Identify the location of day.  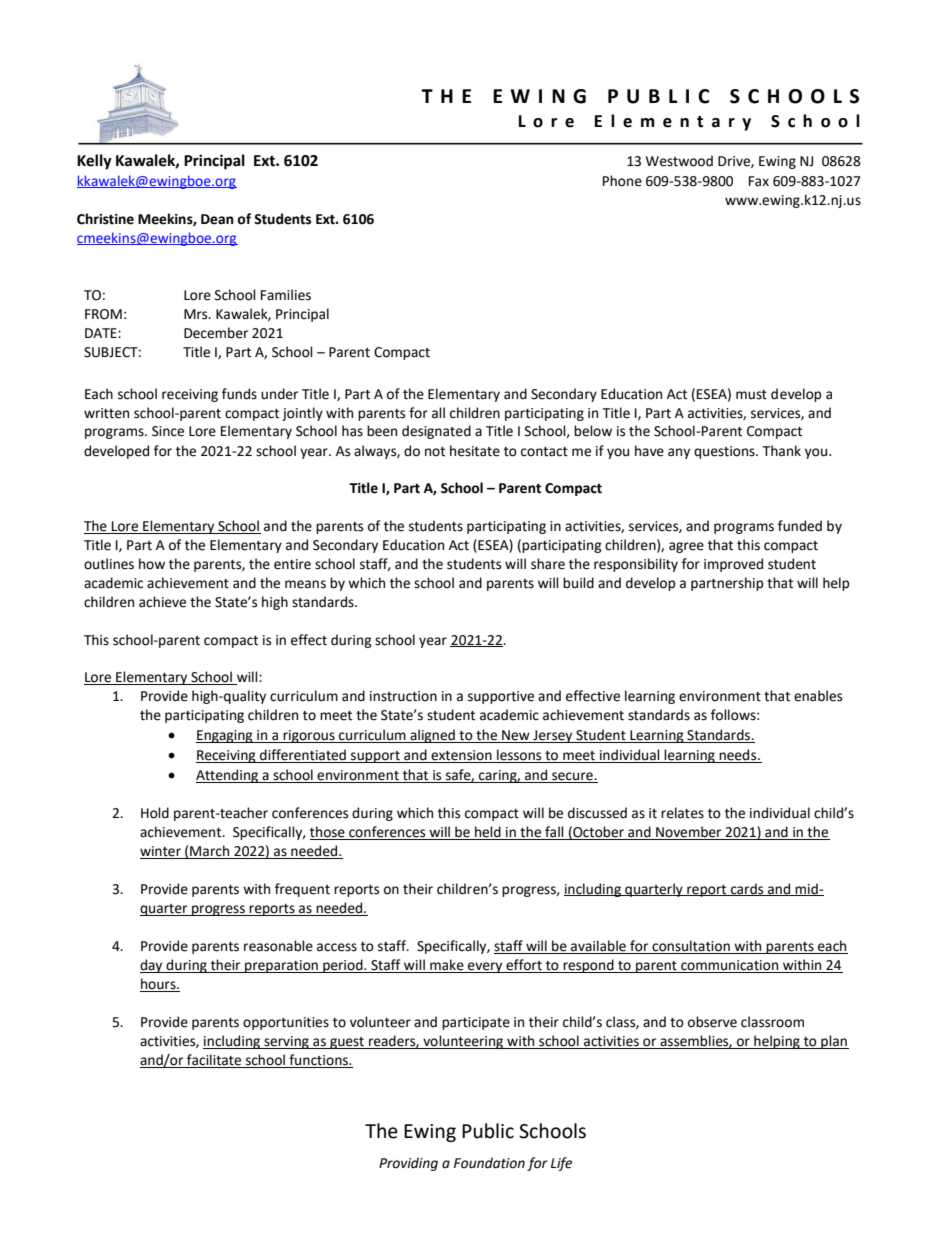
(152, 966).
